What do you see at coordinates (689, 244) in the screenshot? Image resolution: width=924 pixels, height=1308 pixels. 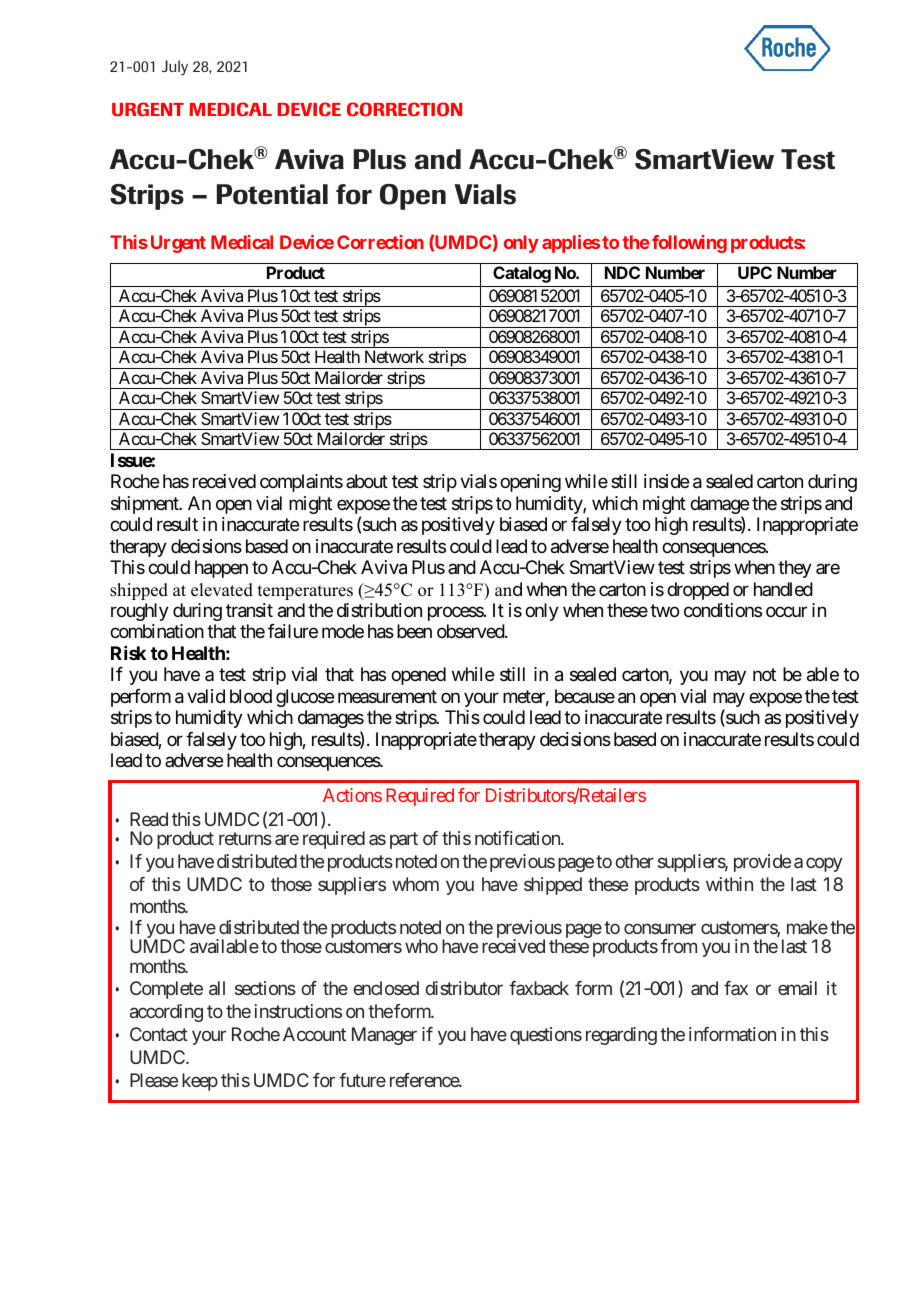 I see `following` at bounding box center [689, 244].
